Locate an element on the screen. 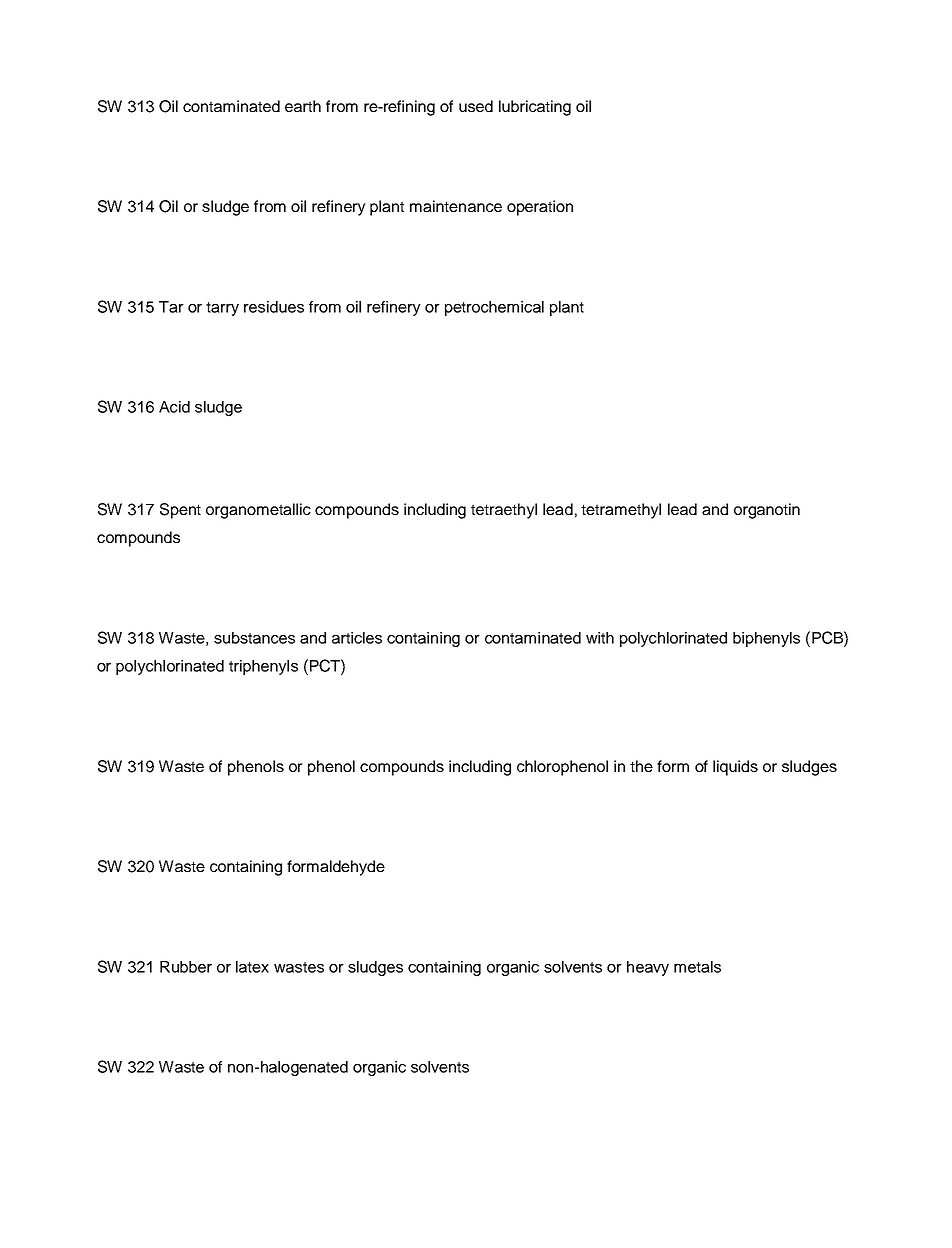  organometallic is located at coordinates (258, 511).
